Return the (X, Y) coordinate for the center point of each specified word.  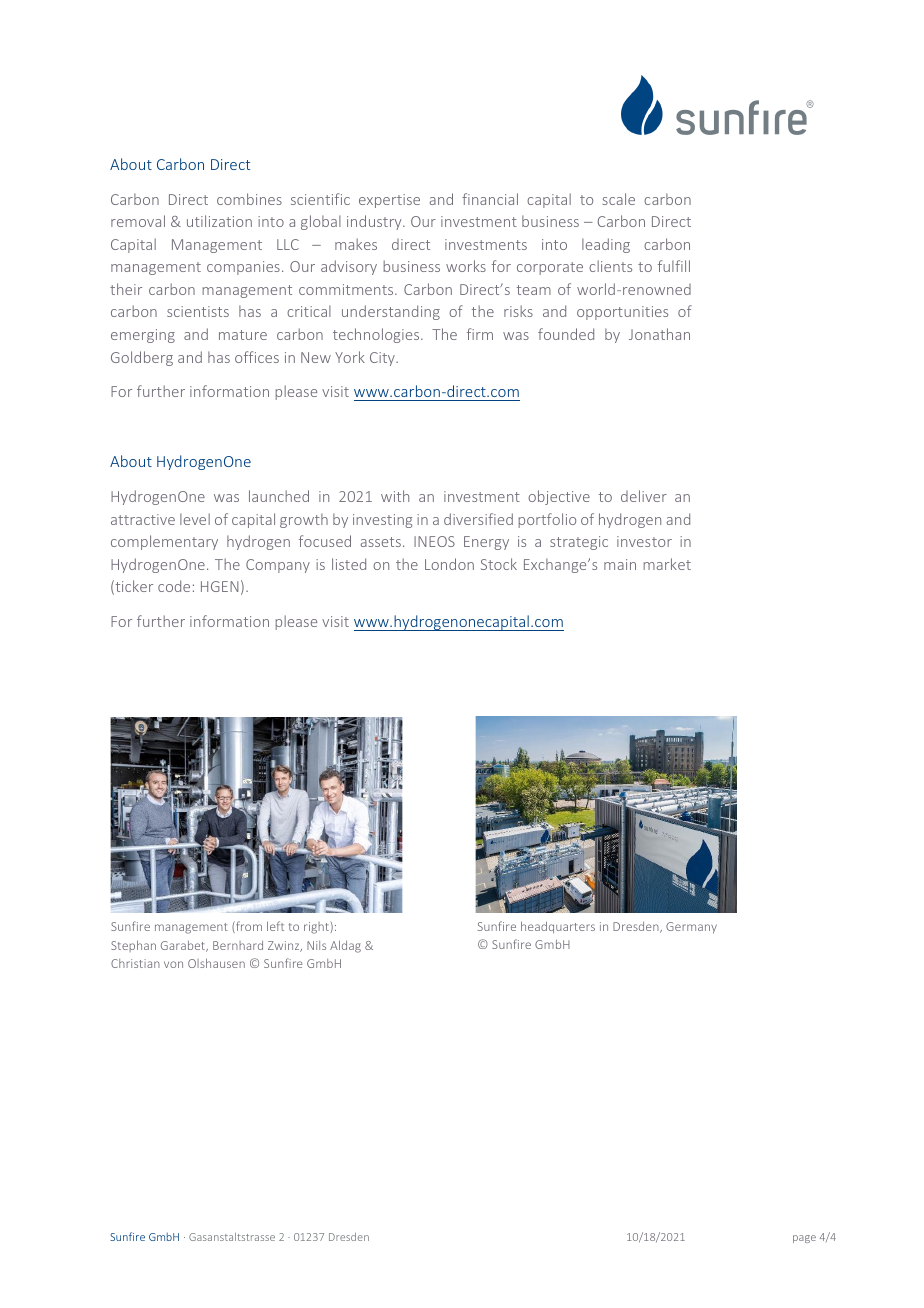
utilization (219, 221)
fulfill (674, 266)
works (466, 266)
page (804, 1239)
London (449, 564)
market (667, 564)
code (174, 586)
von (173, 964)
